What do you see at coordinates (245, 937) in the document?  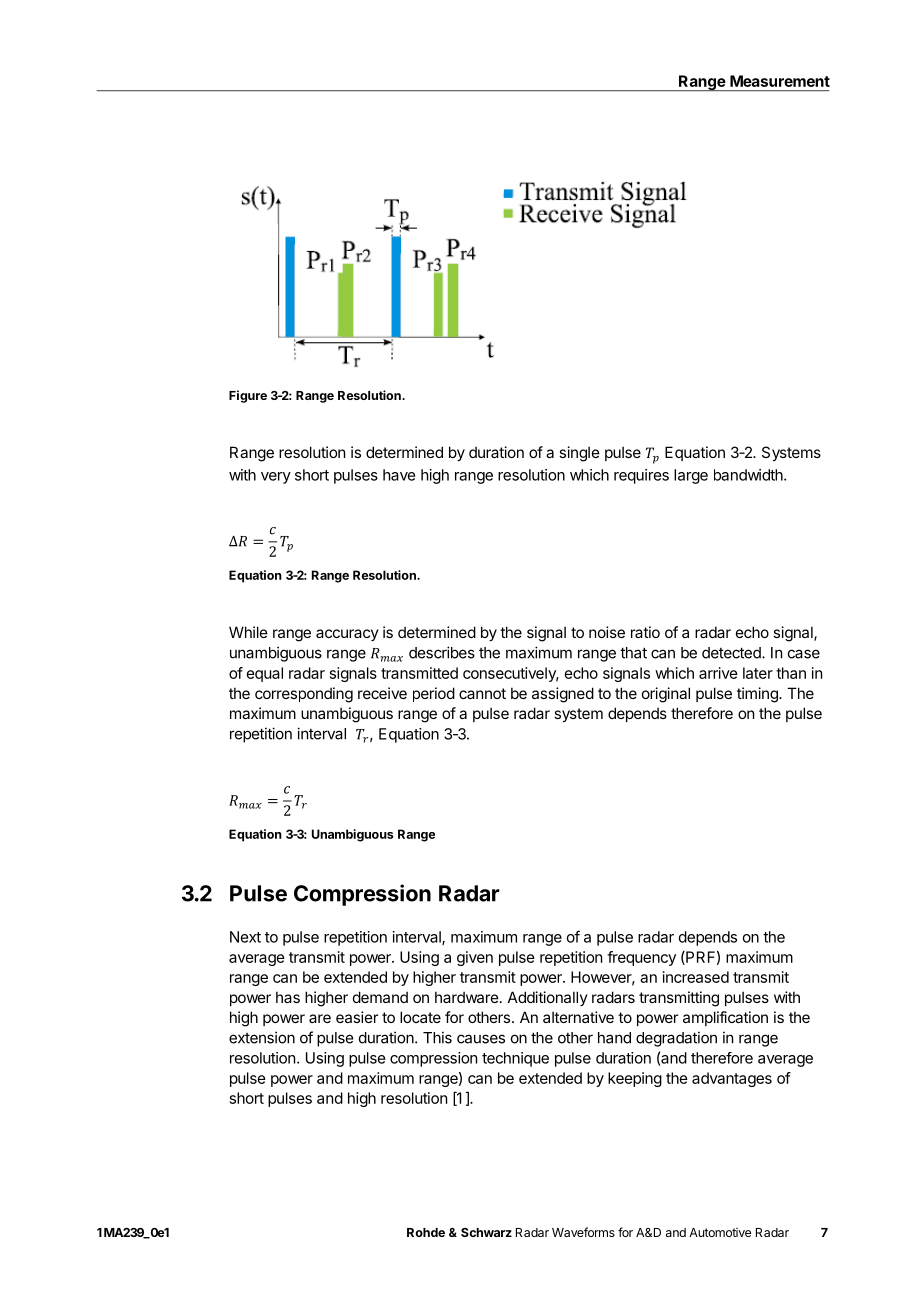 I see `Next` at bounding box center [245, 937].
